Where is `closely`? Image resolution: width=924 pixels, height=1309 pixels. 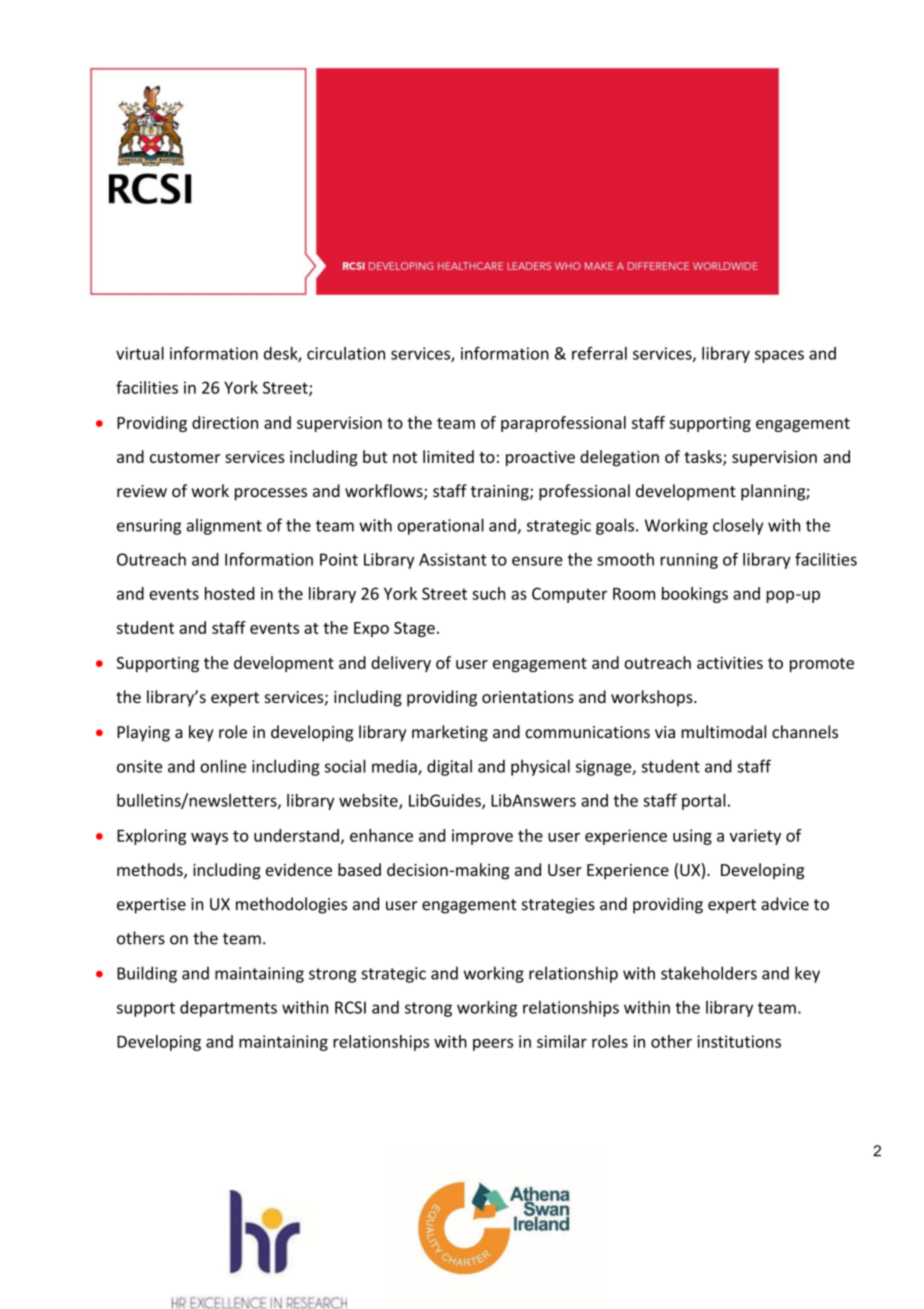
closely is located at coordinates (738, 526).
